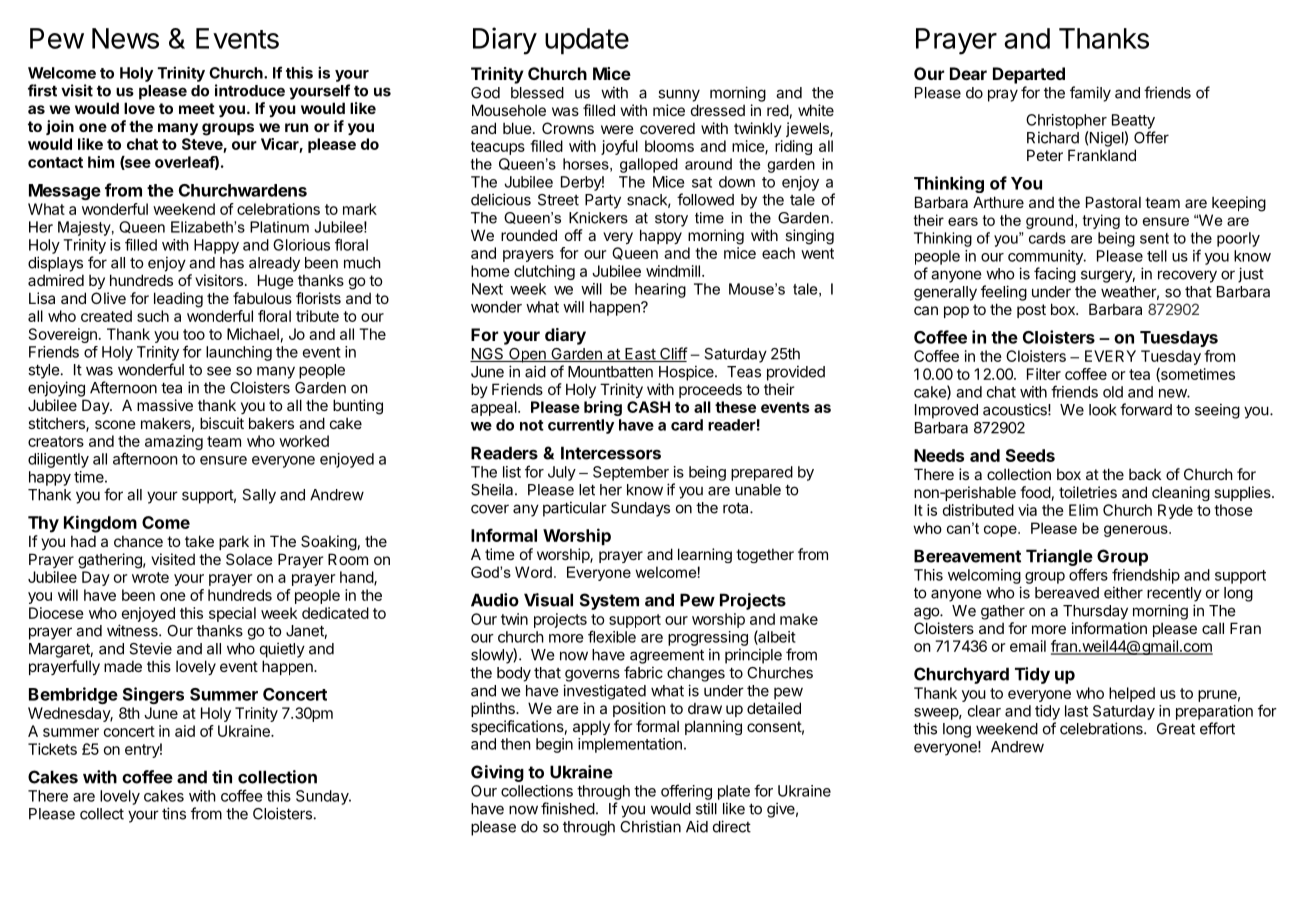  What do you see at coordinates (706, 808) in the screenshot?
I see `still` at bounding box center [706, 808].
